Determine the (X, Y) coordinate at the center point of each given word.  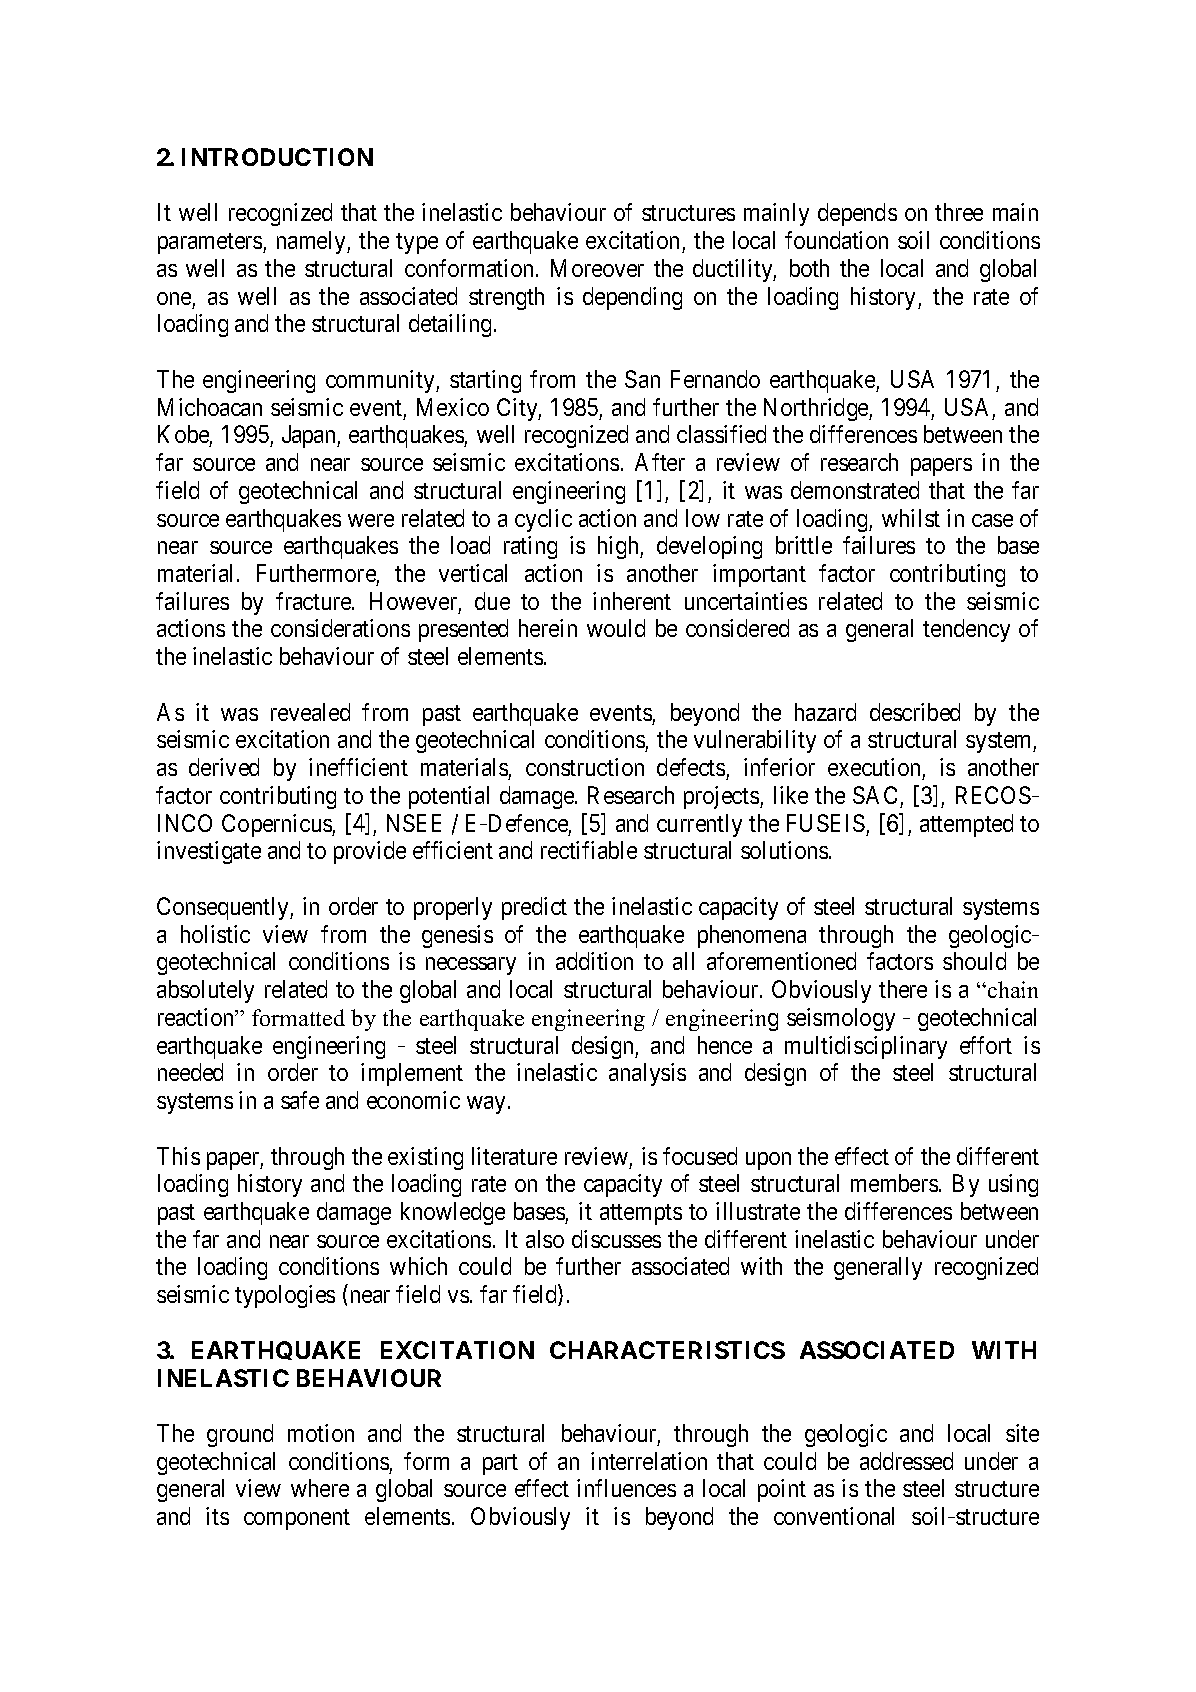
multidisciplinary (866, 1047)
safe (300, 1100)
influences (626, 1488)
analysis (647, 1074)
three (959, 212)
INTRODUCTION (277, 157)
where (320, 1488)
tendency (966, 630)
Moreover (597, 268)
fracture (314, 601)
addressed (906, 1461)
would (616, 628)
